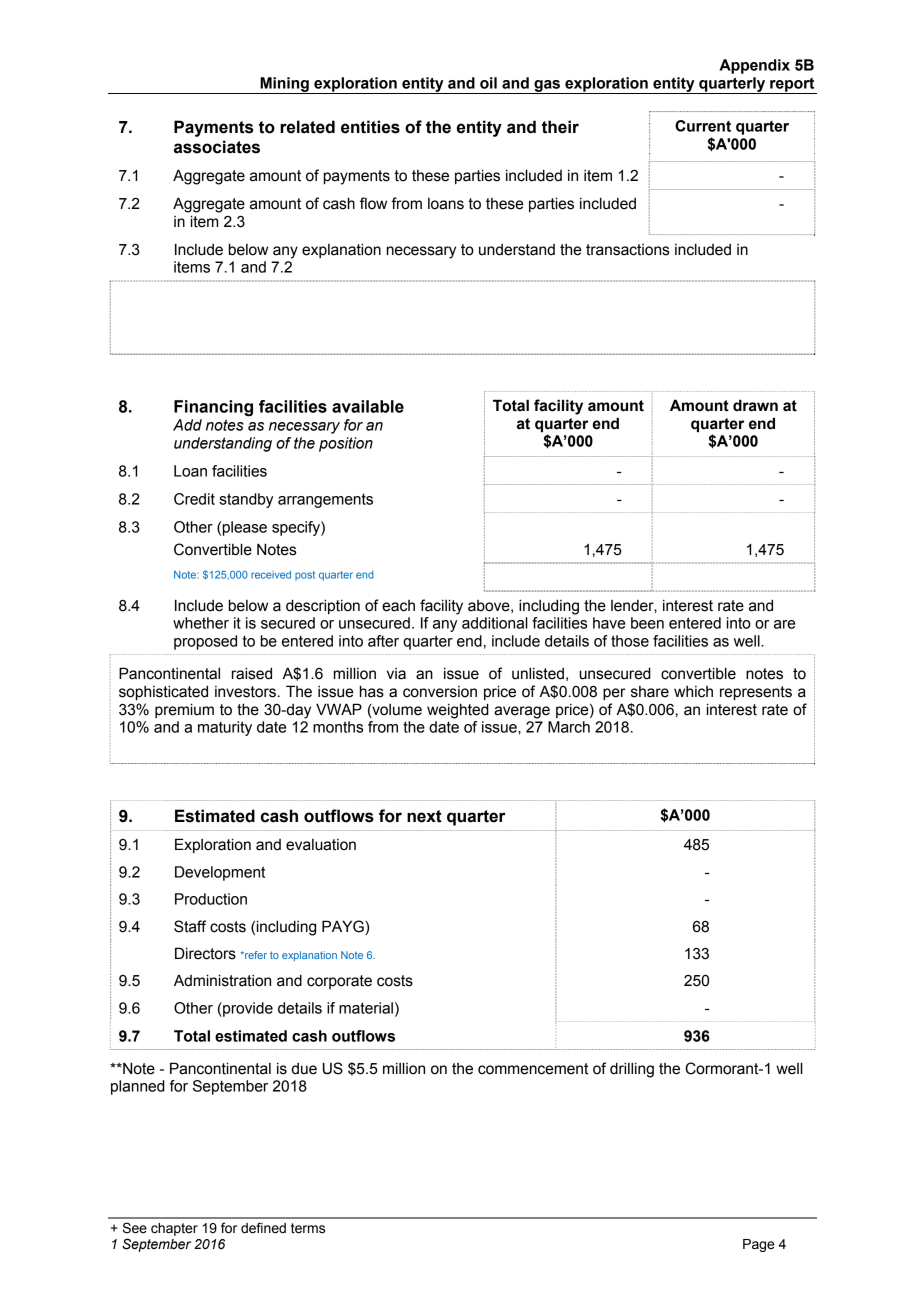 The width and height of the image is (924, 1308). I want to click on proposed, so click(205, 642).
